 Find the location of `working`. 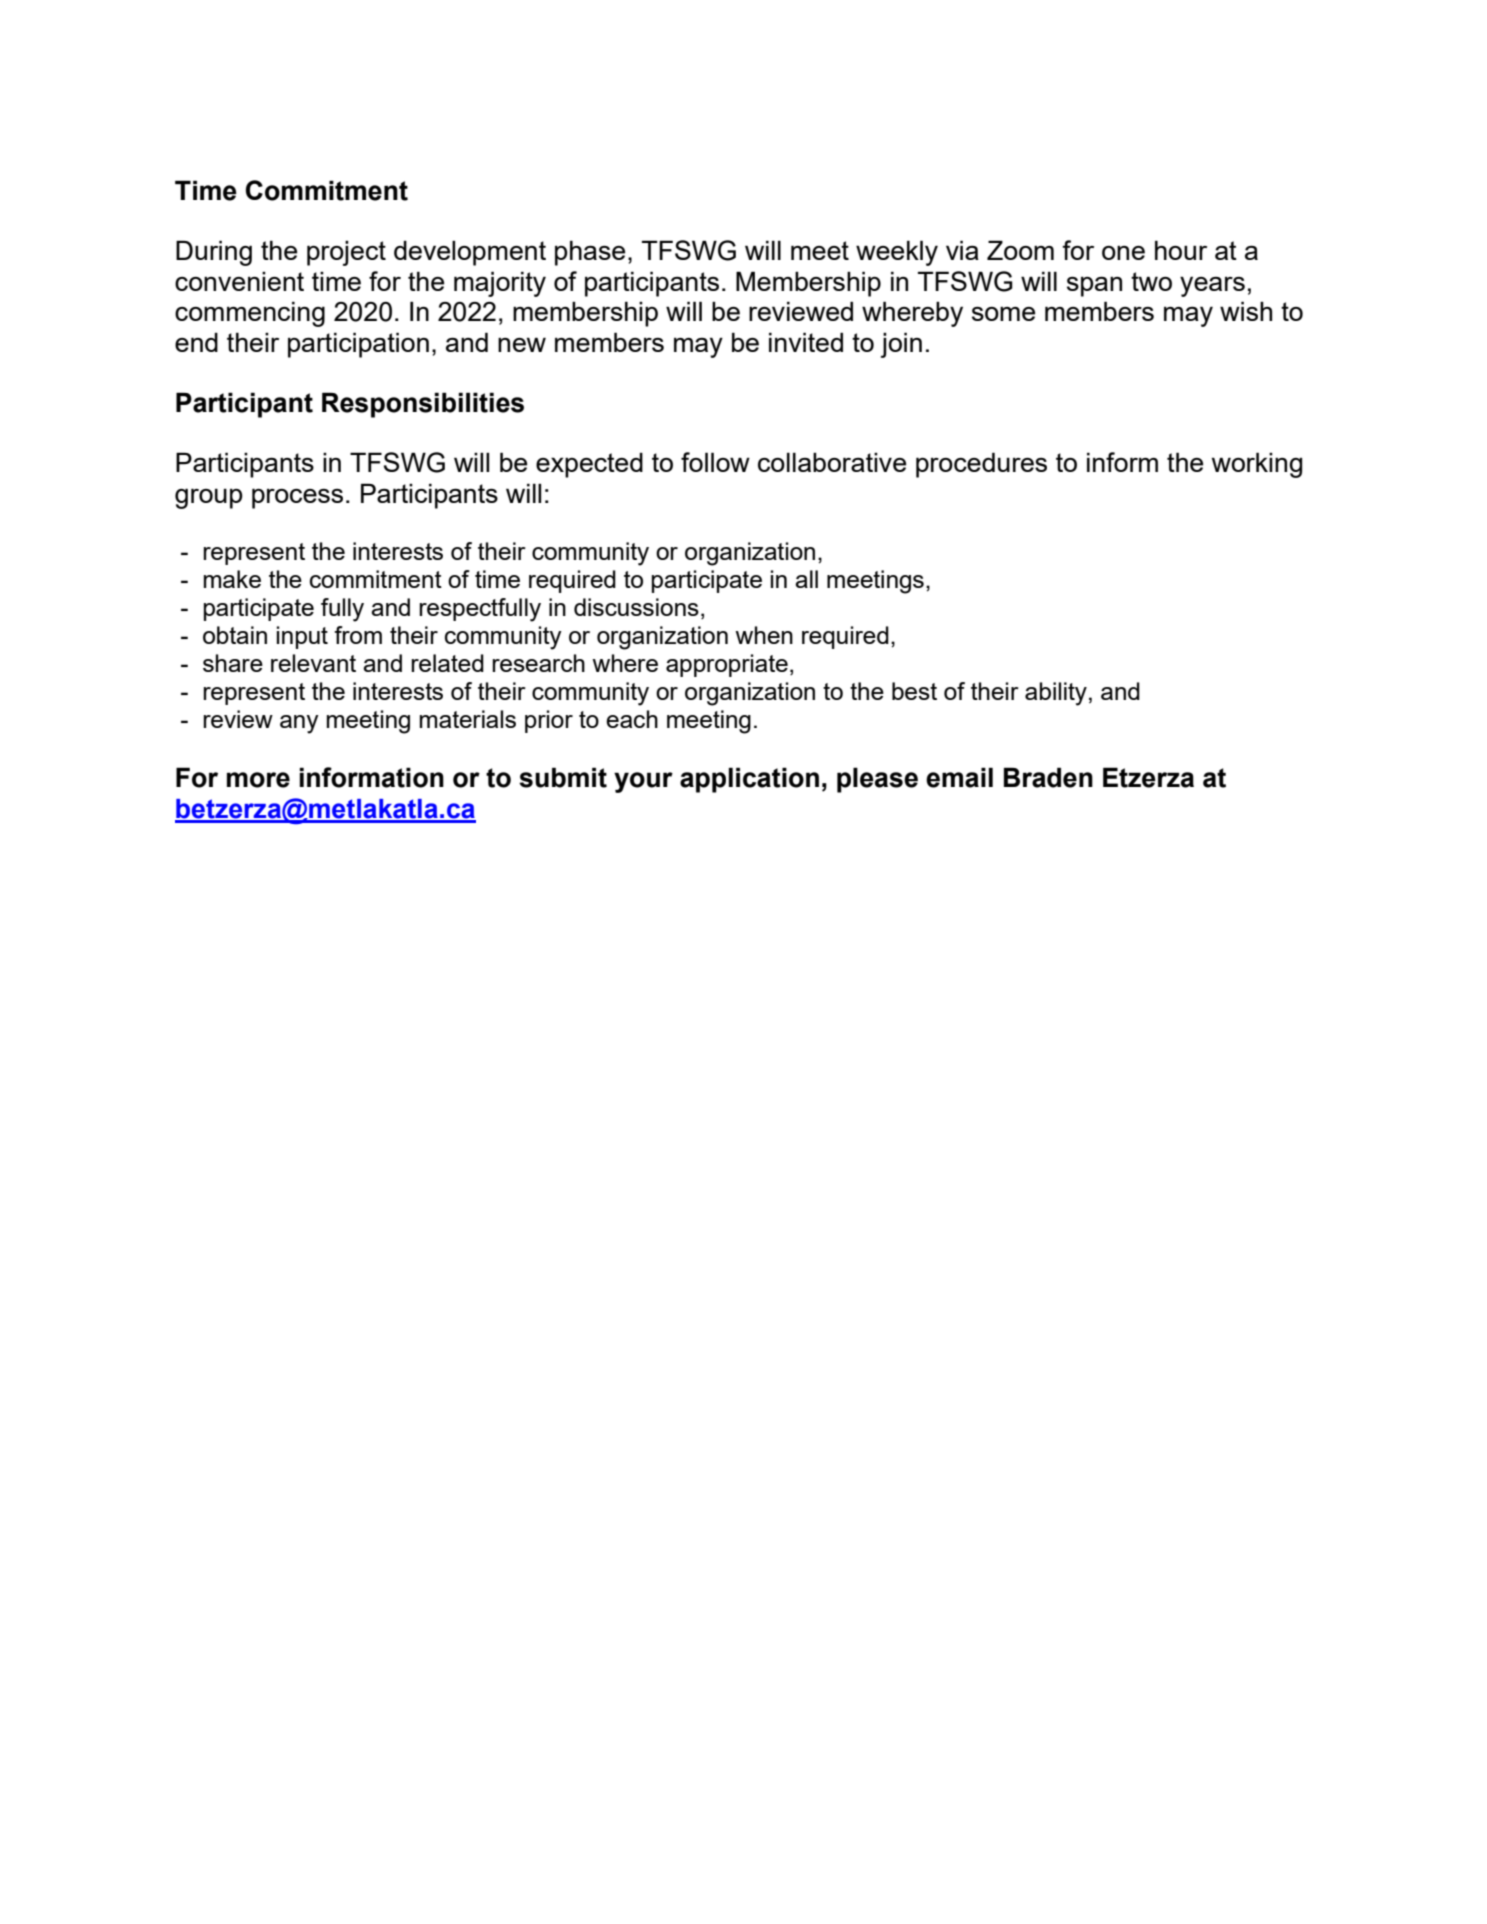

working is located at coordinates (1257, 465).
